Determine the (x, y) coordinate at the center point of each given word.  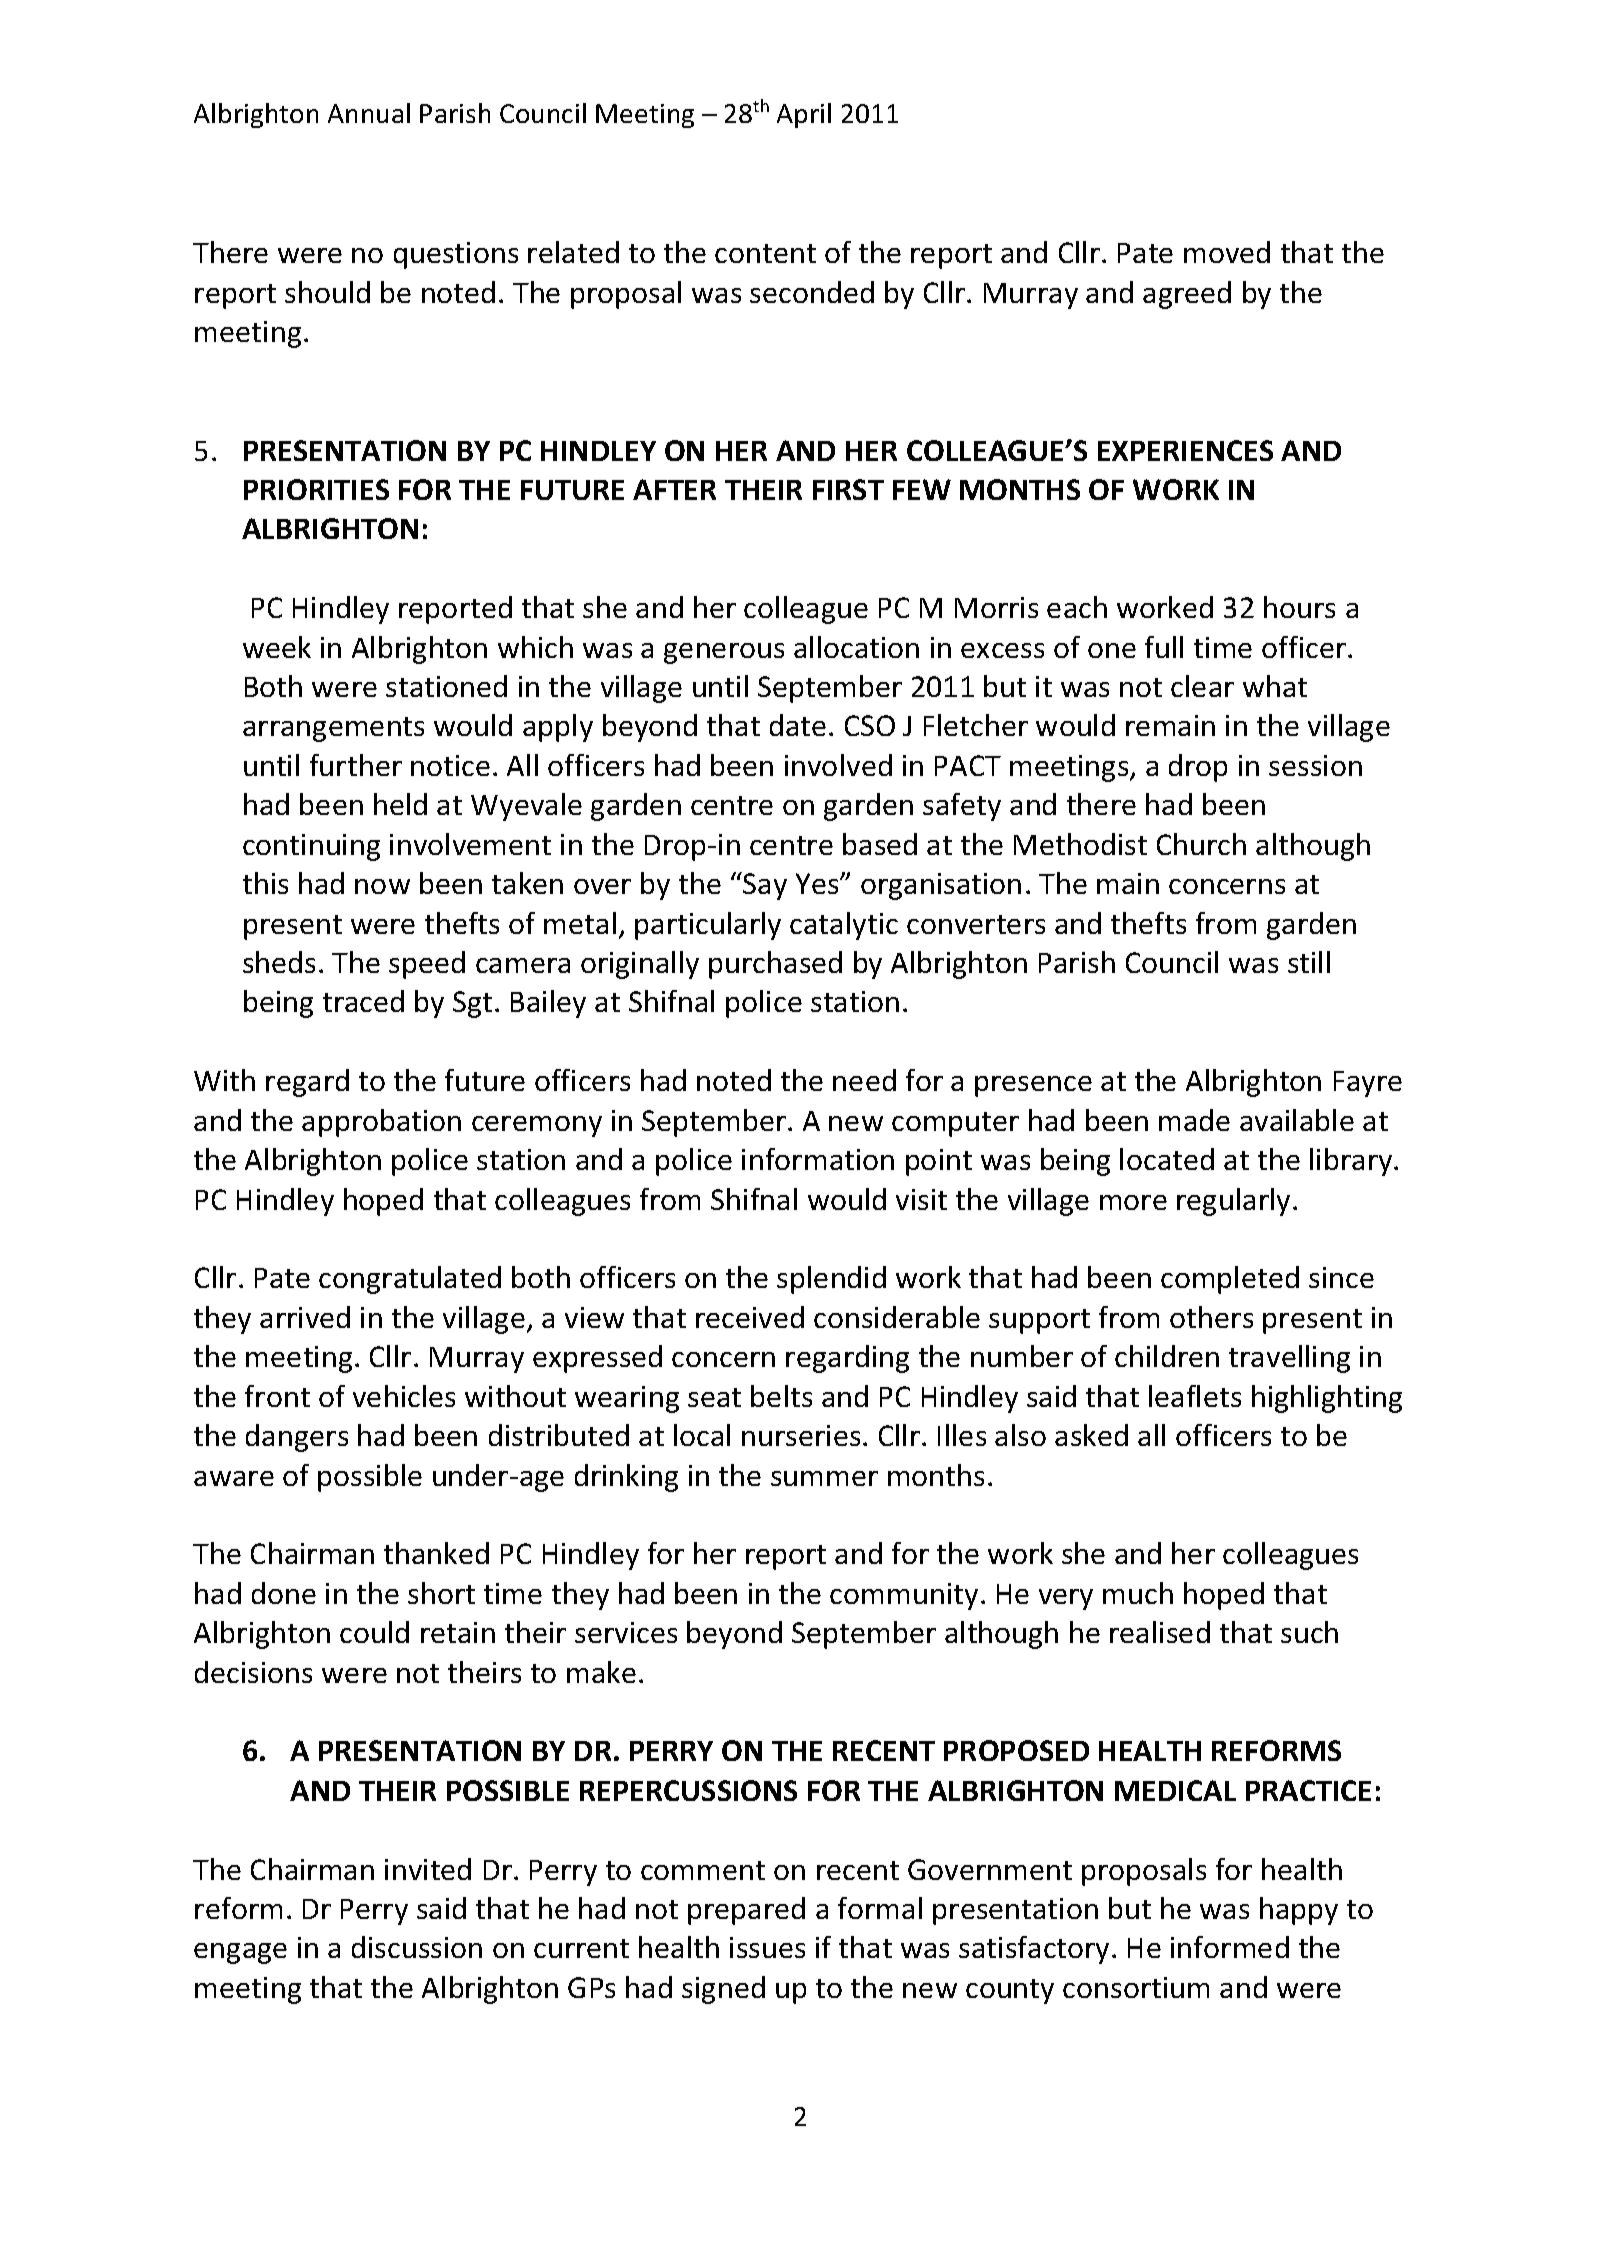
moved (1227, 252)
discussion (417, 1947)
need (864, 1080)
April (804, 115)
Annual (369, 113)
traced (363, 1001)
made (1194, 1120)
